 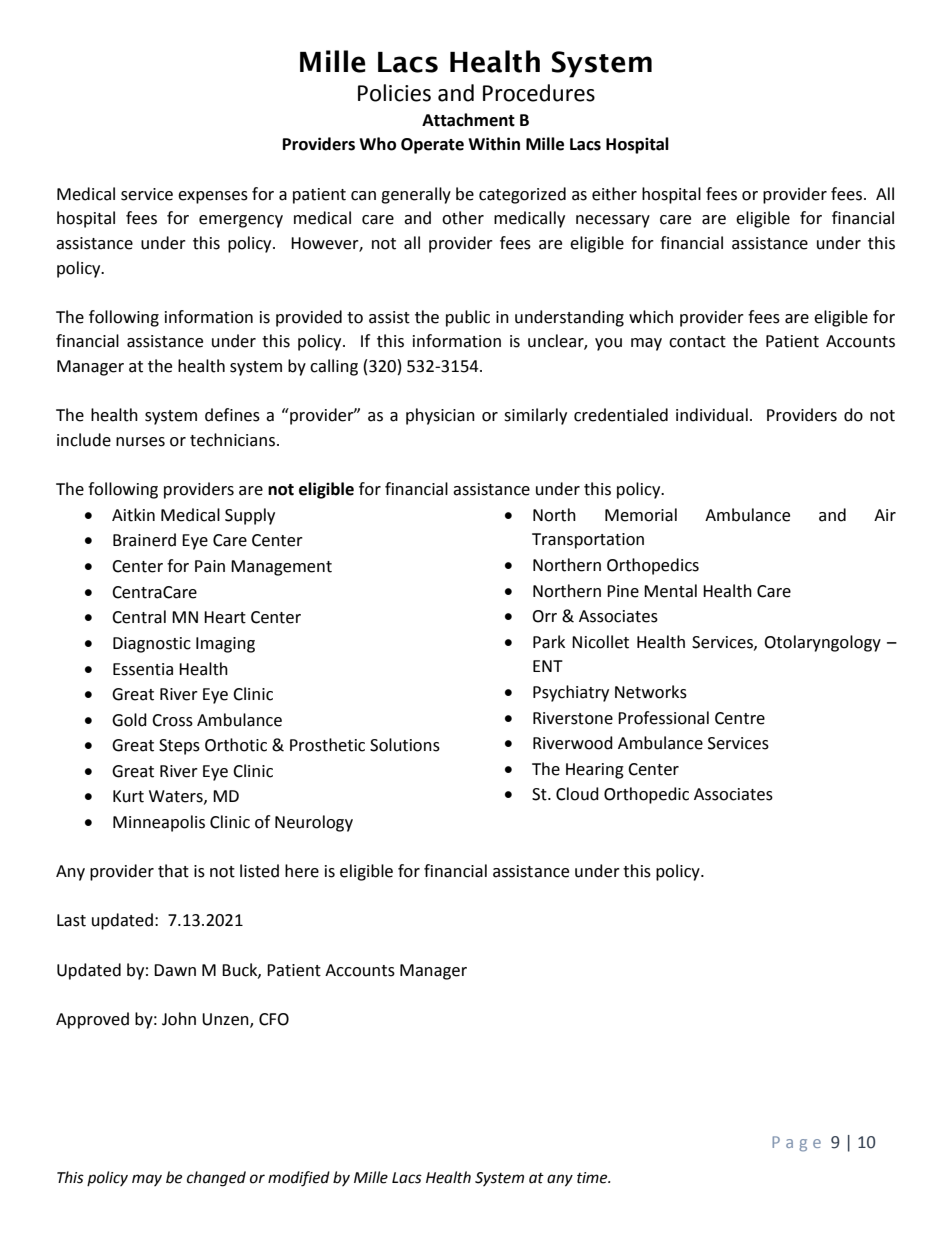 I want to click on physician, so click(x=440, y=416).
